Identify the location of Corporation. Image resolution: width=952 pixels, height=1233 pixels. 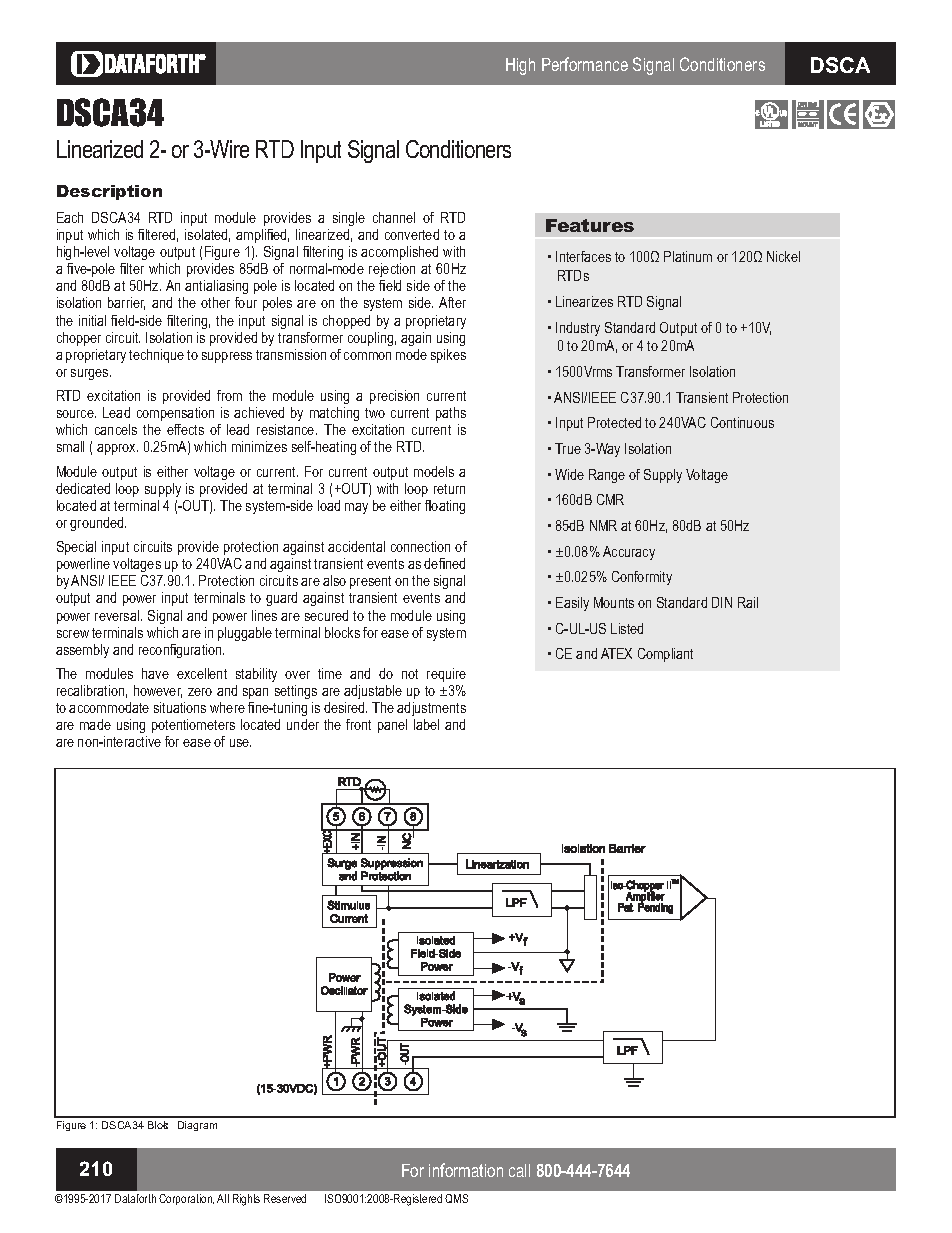
(186, 1199).
